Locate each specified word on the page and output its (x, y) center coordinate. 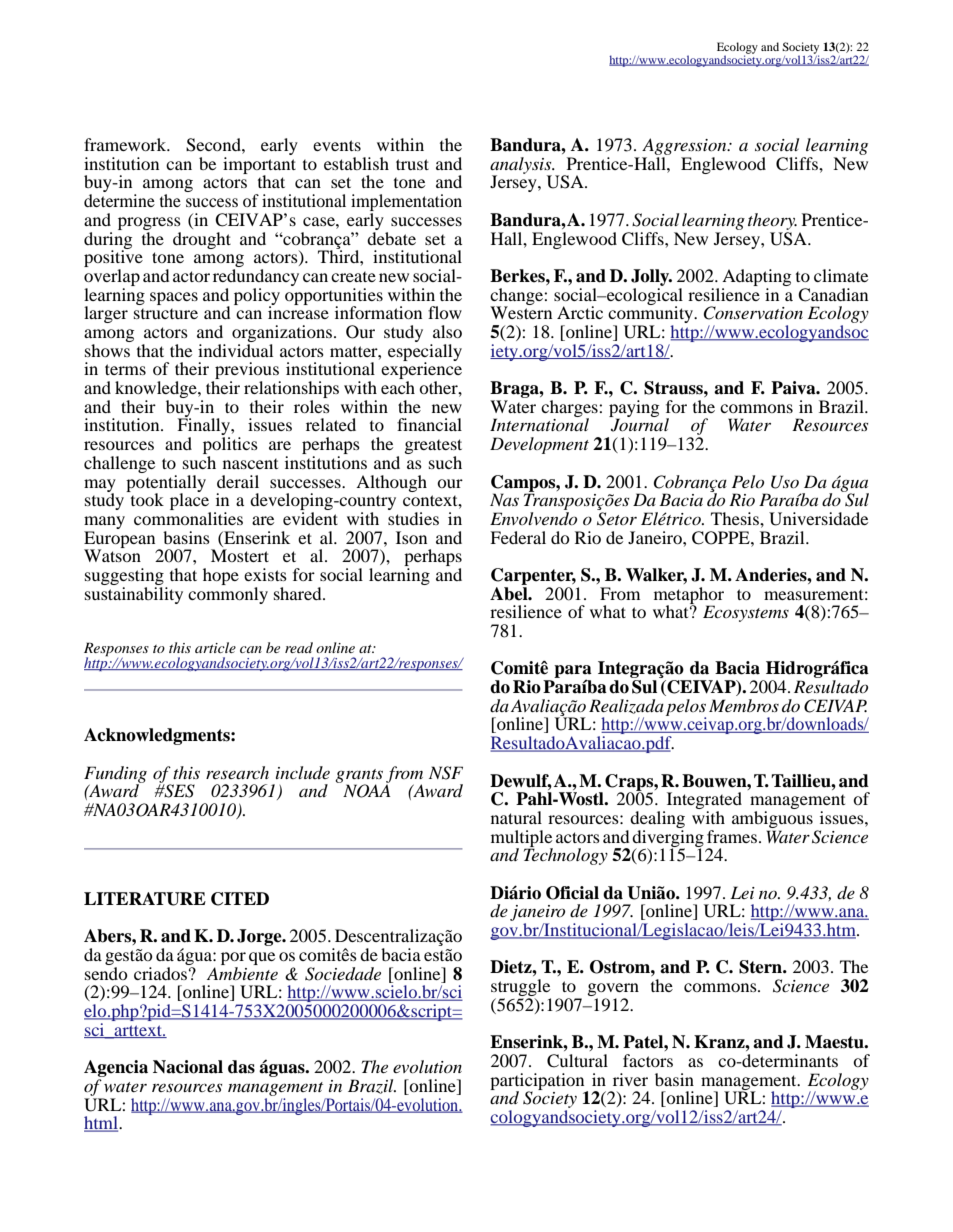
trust (412, 164)
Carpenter (533, 576)
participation (538, 1082)
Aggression (685, 146)
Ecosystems (746, 613)
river (630, 1079)
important (259, 166)
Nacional (188, 1067)
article (215, 647)
